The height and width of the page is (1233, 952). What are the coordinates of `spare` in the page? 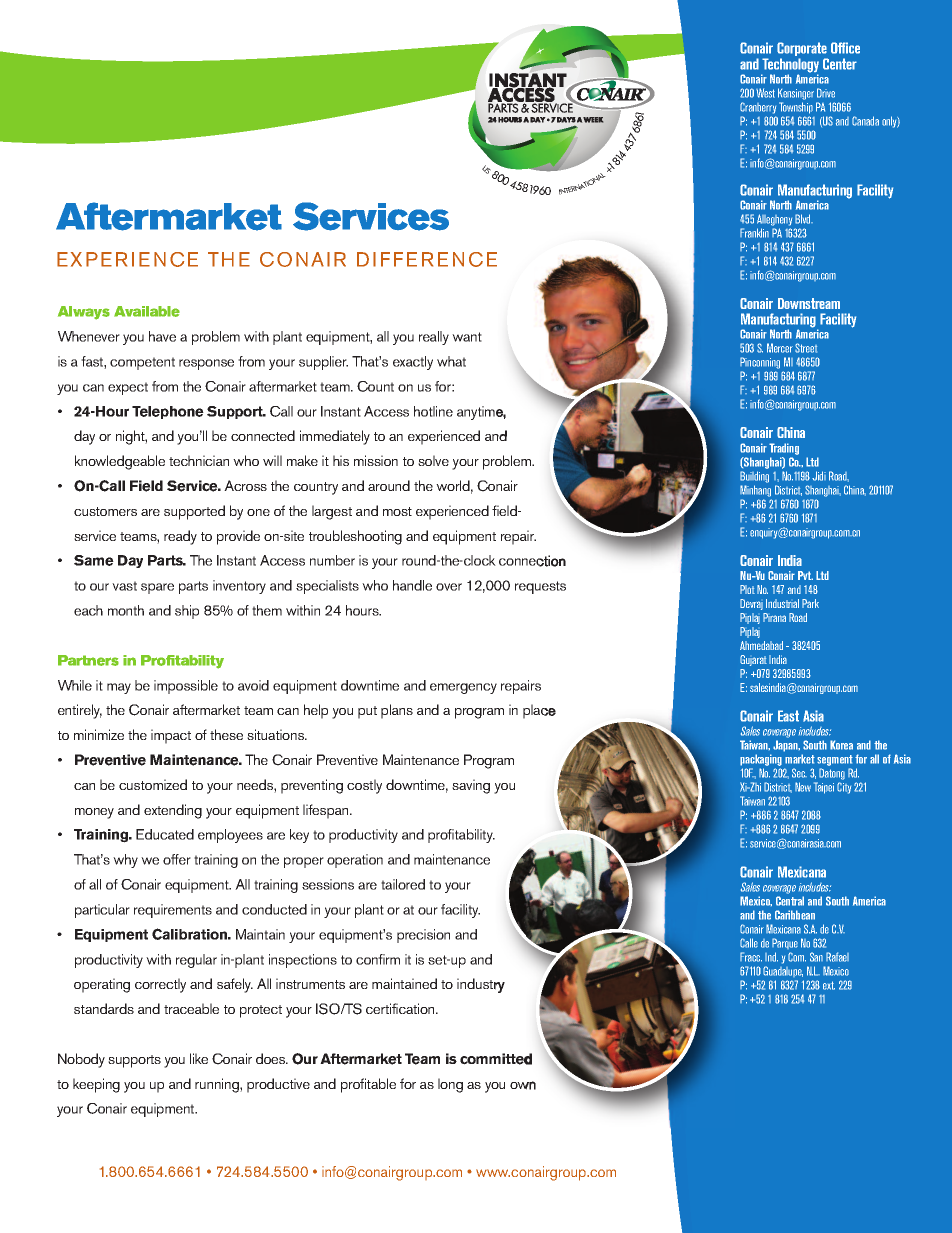 It's located at (157, 588).
